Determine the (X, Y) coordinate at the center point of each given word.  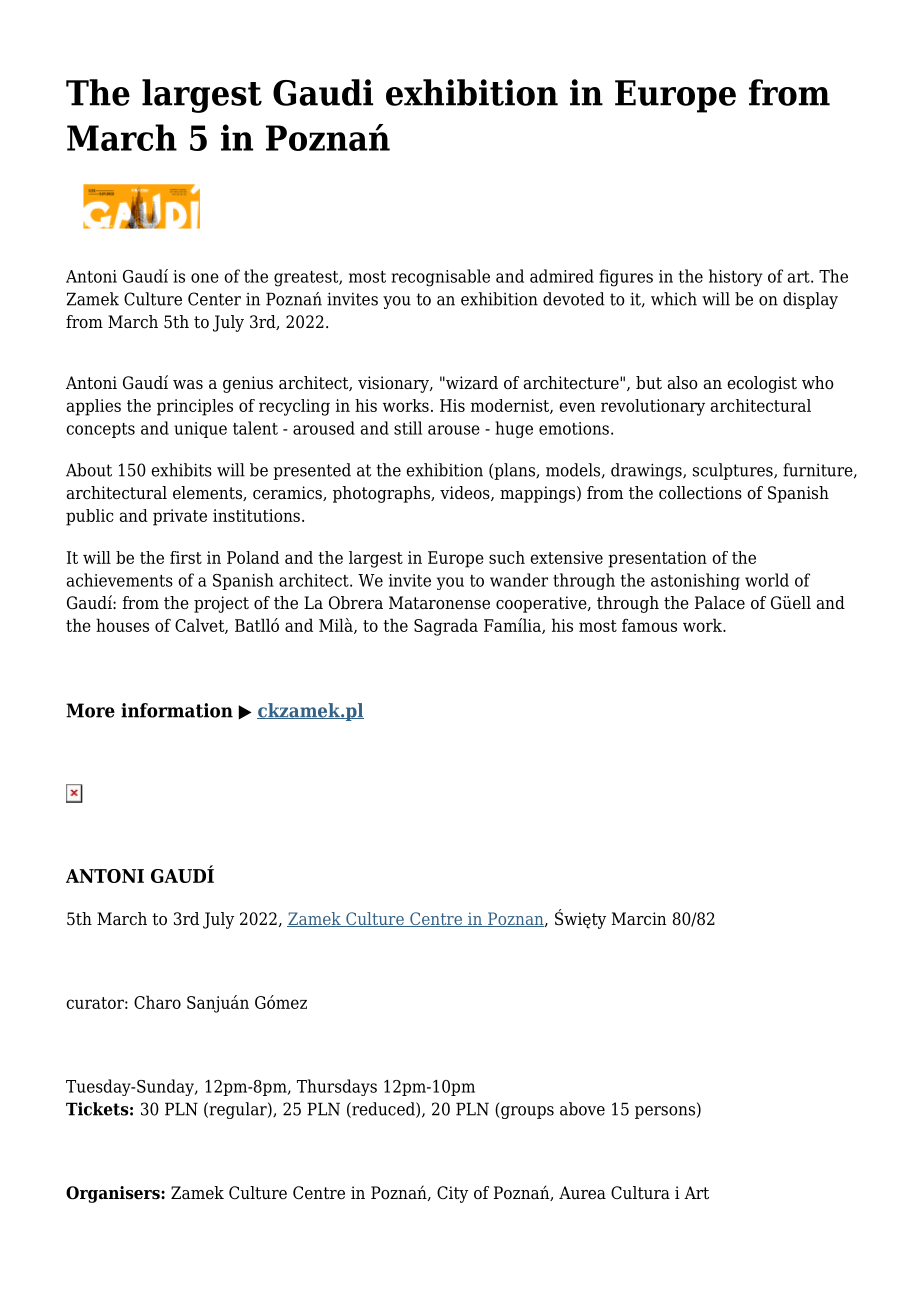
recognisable (440, 278)
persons (665, 1112)
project (221, 604)
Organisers (114, 1194)
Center (214, 299)
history (736, 278)
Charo (157, 1002)
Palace (720, 603)
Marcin (639, 919)
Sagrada (446, 627)
